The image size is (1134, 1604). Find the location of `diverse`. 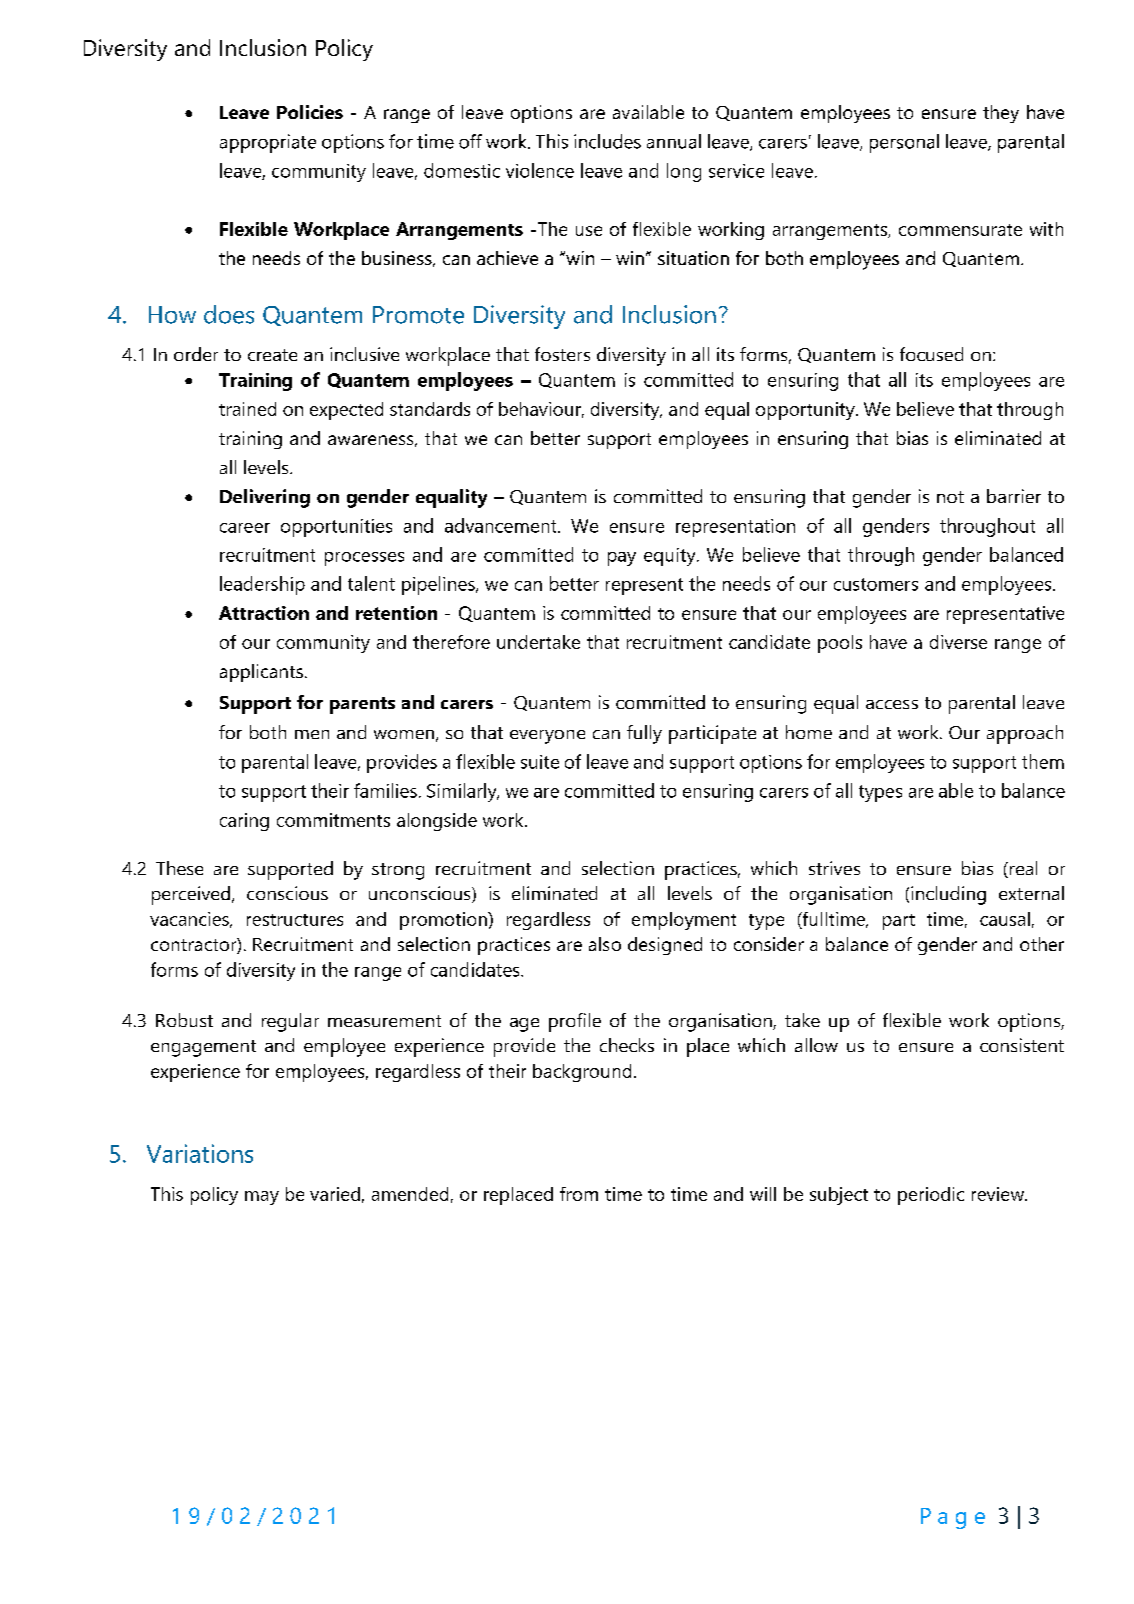

diverse is located at coordinates (958, 642).
